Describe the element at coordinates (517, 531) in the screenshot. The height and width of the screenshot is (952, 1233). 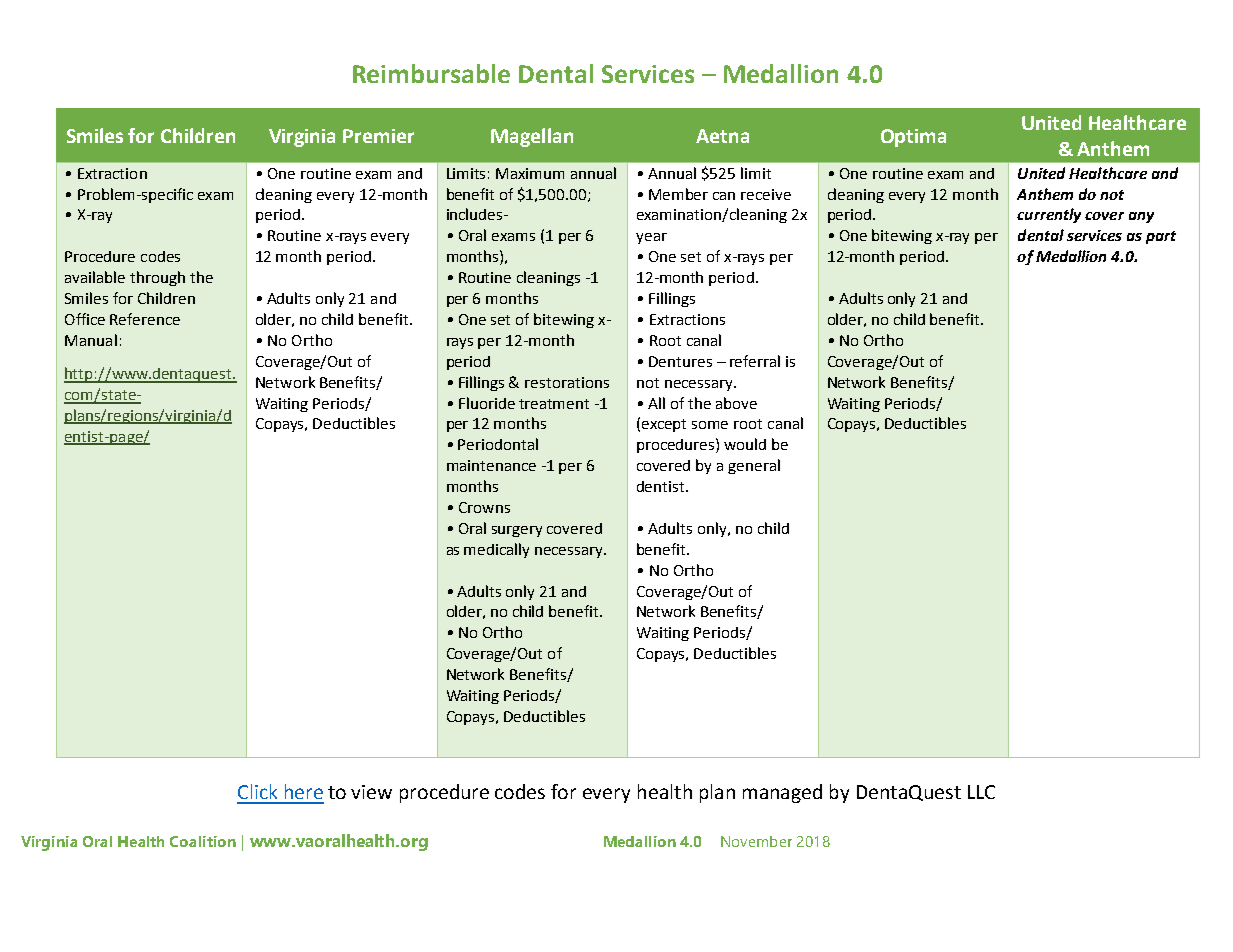
I see `surgery` at that location.
